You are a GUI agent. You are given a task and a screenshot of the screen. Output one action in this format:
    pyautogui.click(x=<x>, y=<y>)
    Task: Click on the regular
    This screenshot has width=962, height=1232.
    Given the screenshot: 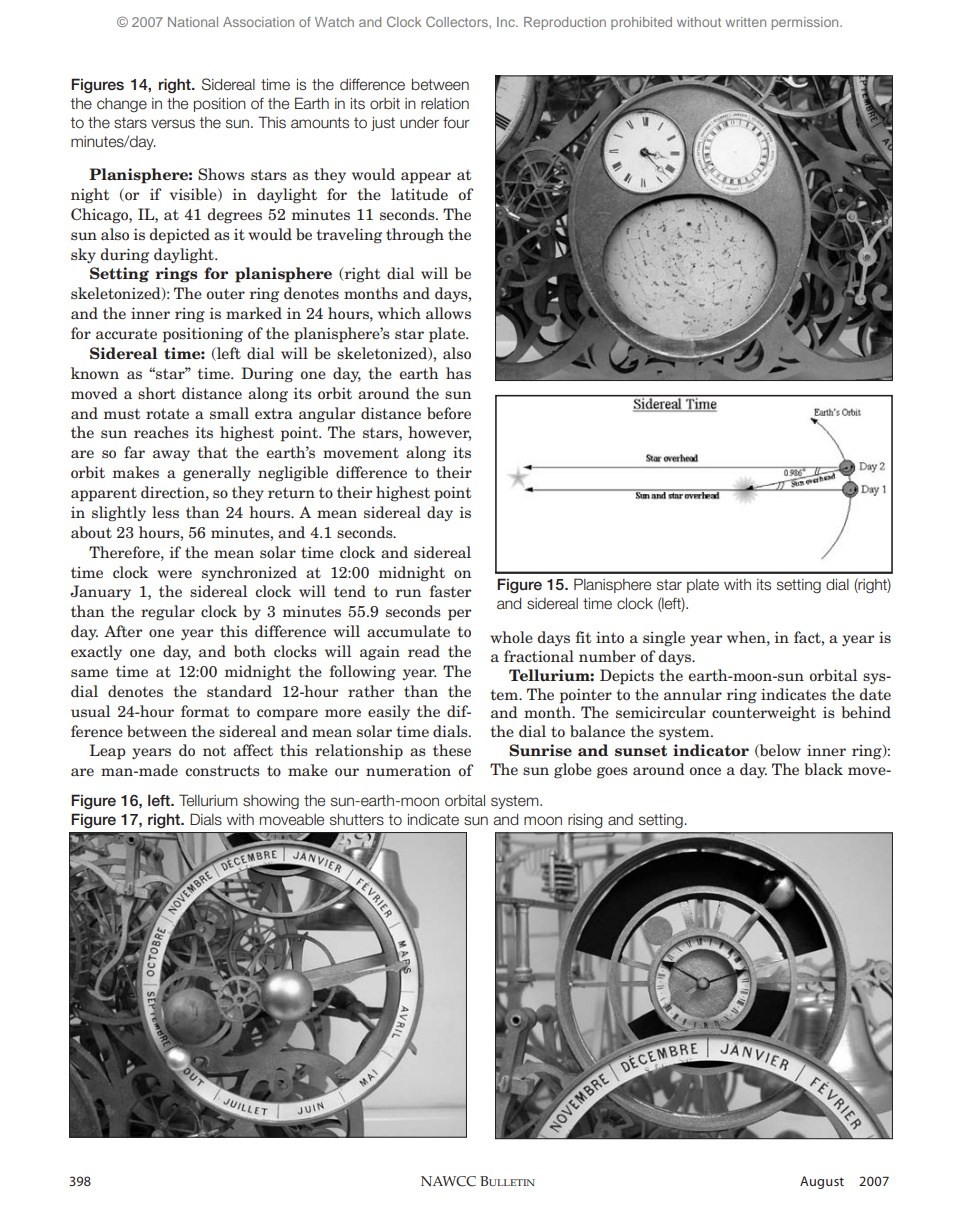 What is the action you would take?
    pyautogui.click(x=168, y=613)
